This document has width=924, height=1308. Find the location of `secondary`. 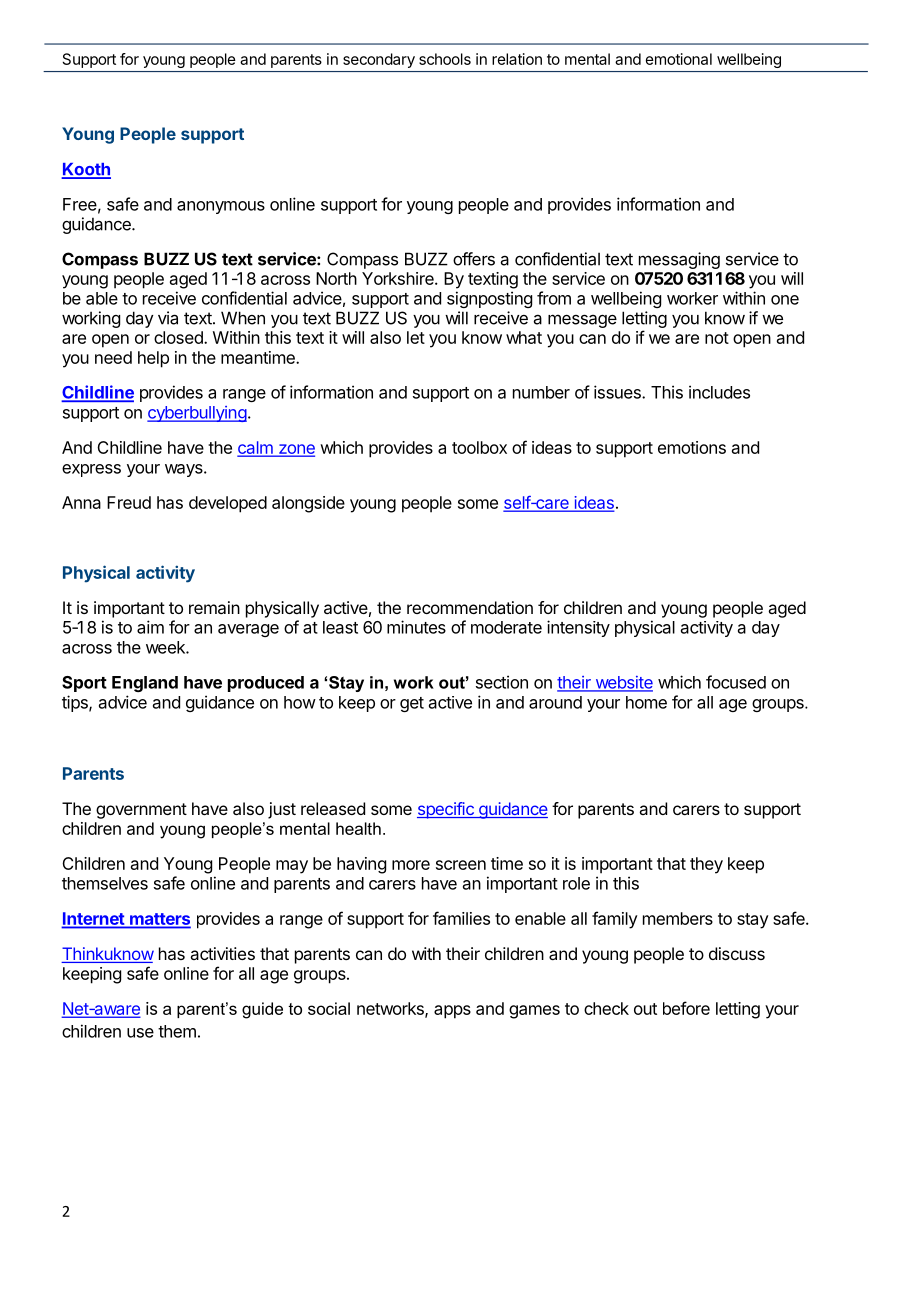

secondary is located at coordinates (379, 60).
